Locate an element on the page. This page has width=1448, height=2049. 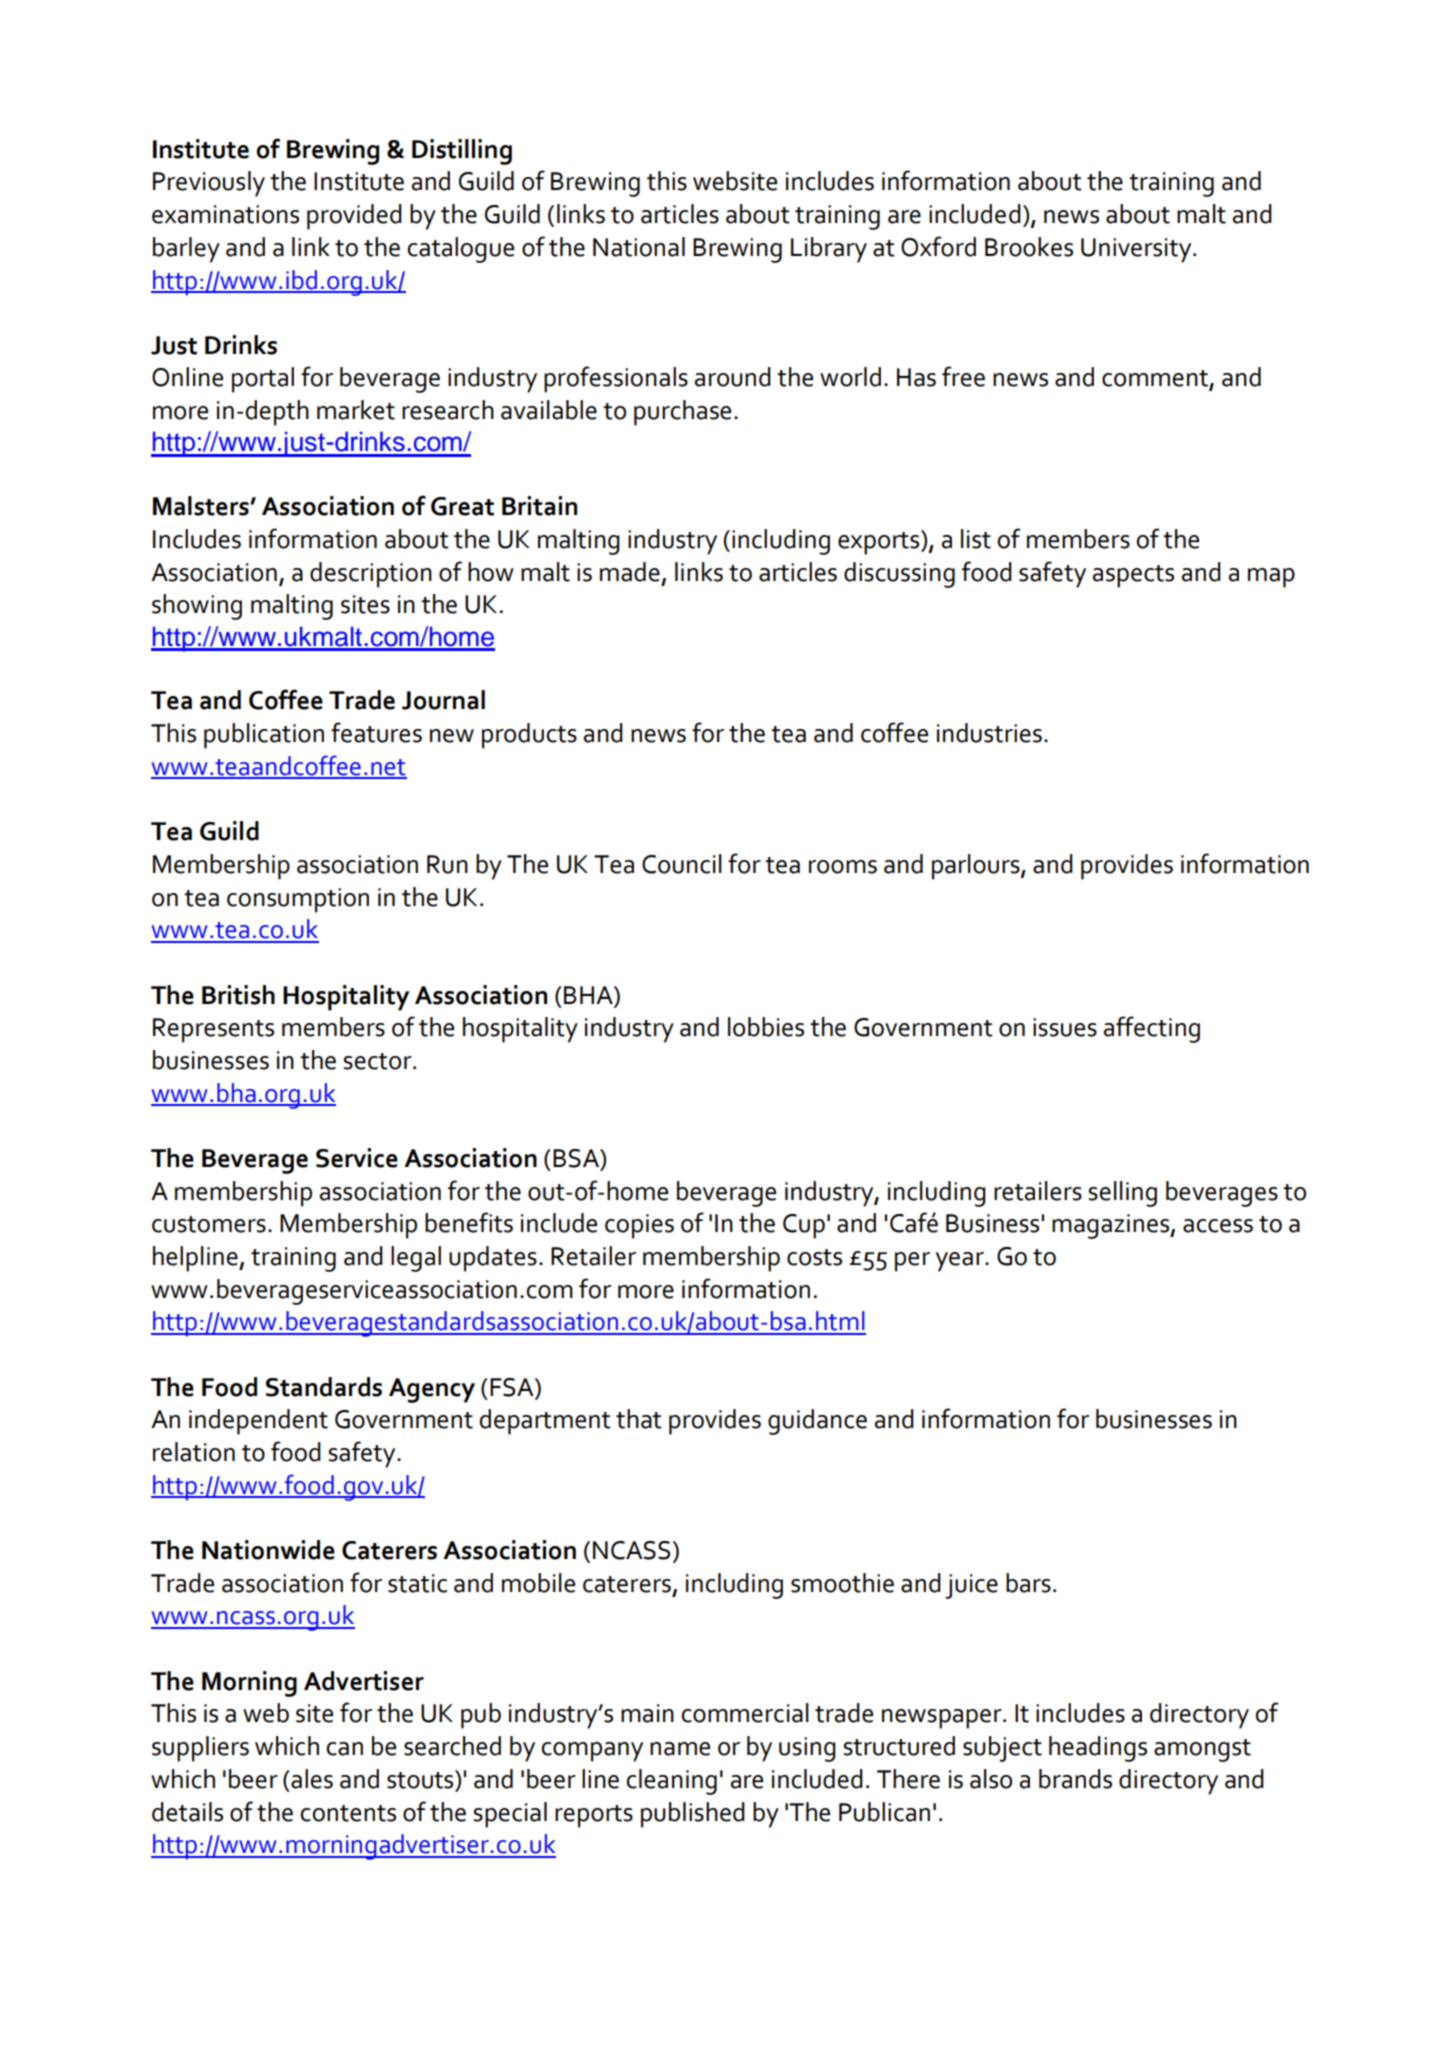
affecting is located at coordinates (1152, 1029).
